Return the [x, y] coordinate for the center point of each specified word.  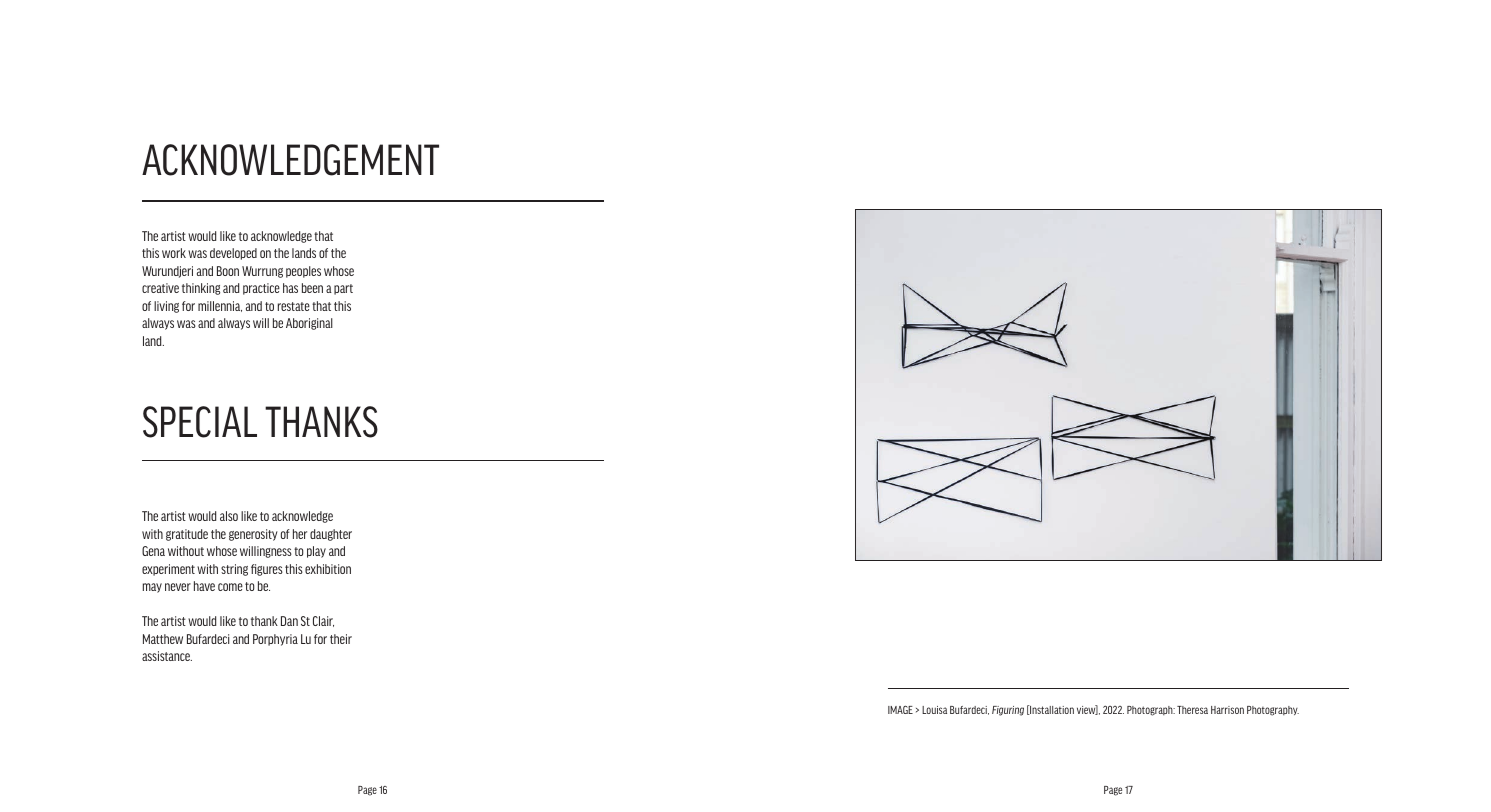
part [343, 289]
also [229, 516]
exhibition [328, 569]
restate [294, 306]
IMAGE [900, 709]
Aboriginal [309, 324]
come [230, 587]
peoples [303, 272]
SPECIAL [200, 422]
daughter [331, 535]
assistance [167, 656]
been [312, 288]
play [316, 552]
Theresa [1192, 710]
